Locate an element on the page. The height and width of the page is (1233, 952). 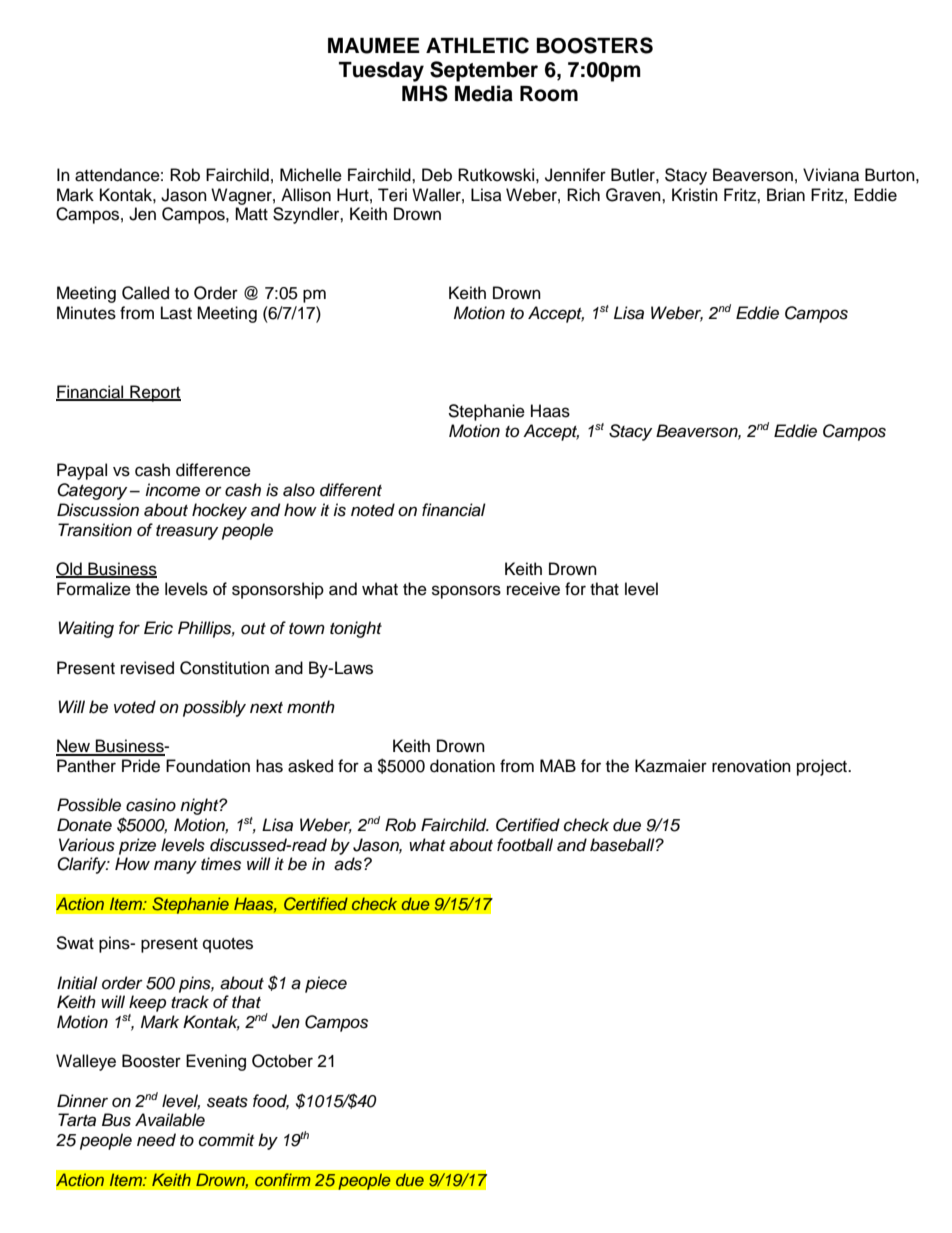
Michelle is located at coordinates (311, 175).
